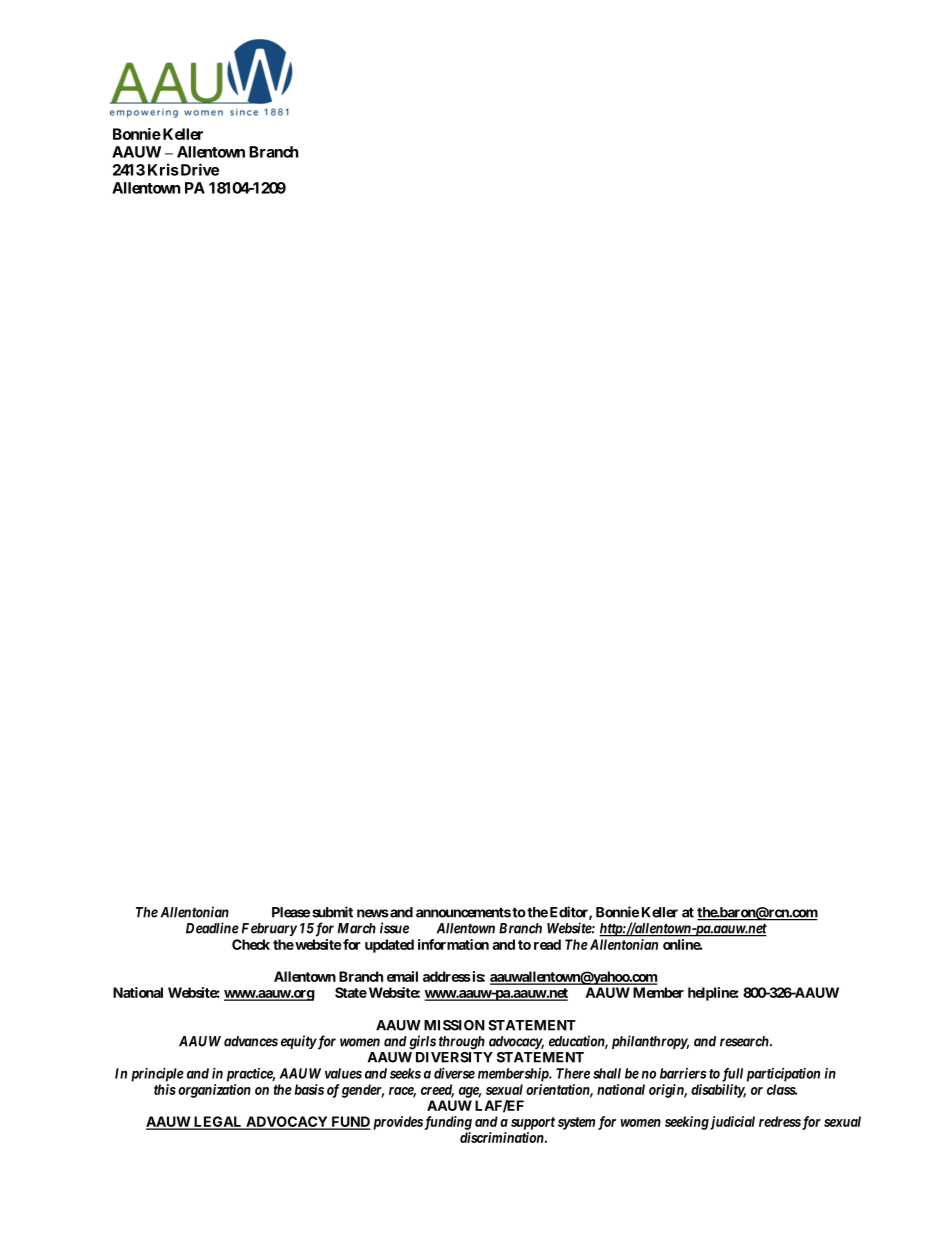 This document has height=1233, width=952. Describe the element at coordinates (394, 928) in the document. I see `issue` at that location.
